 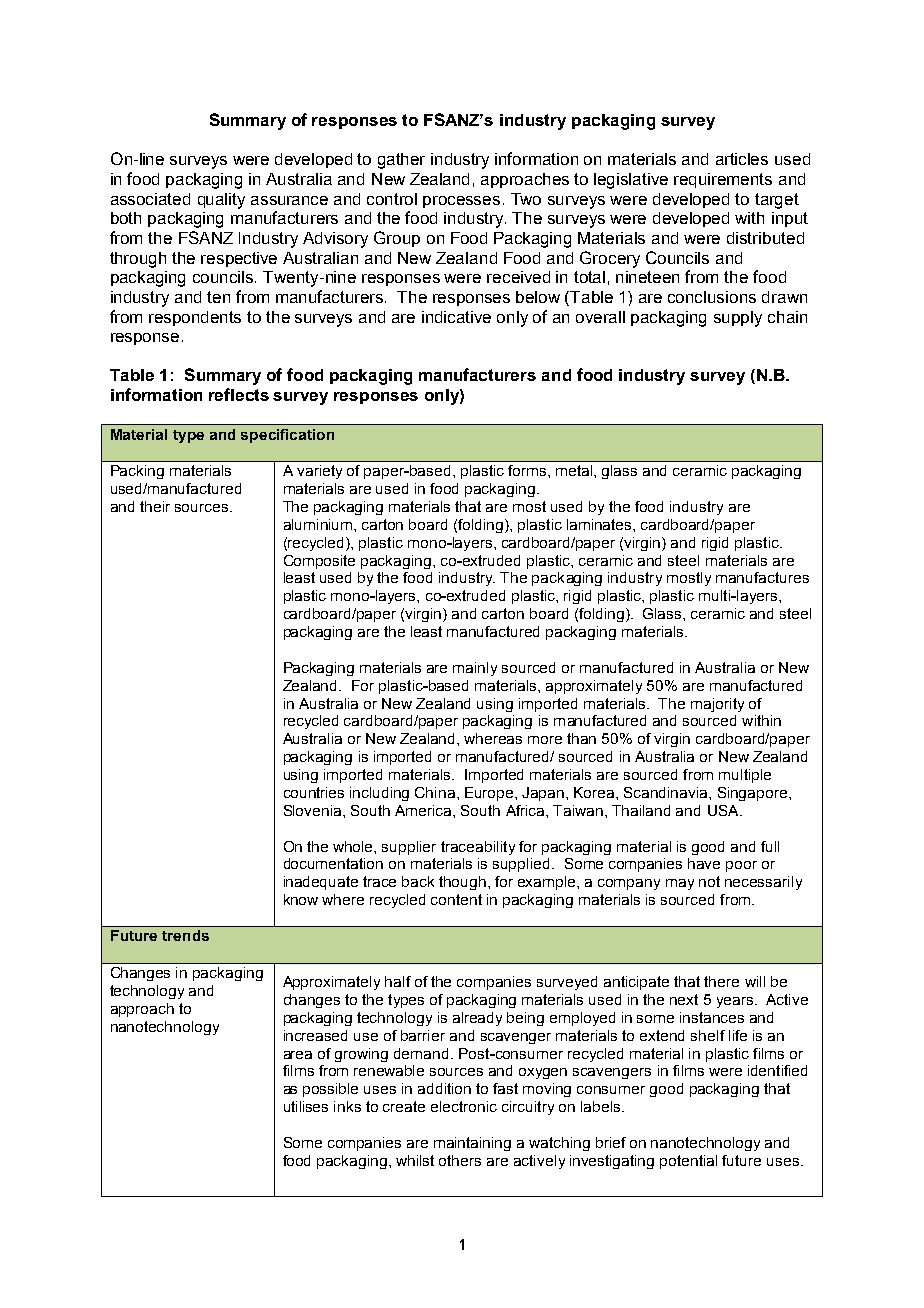 What do you see at coordinates (472, 1144) in the document?
I see `maintaining` at bounding box center [472, 1144].
